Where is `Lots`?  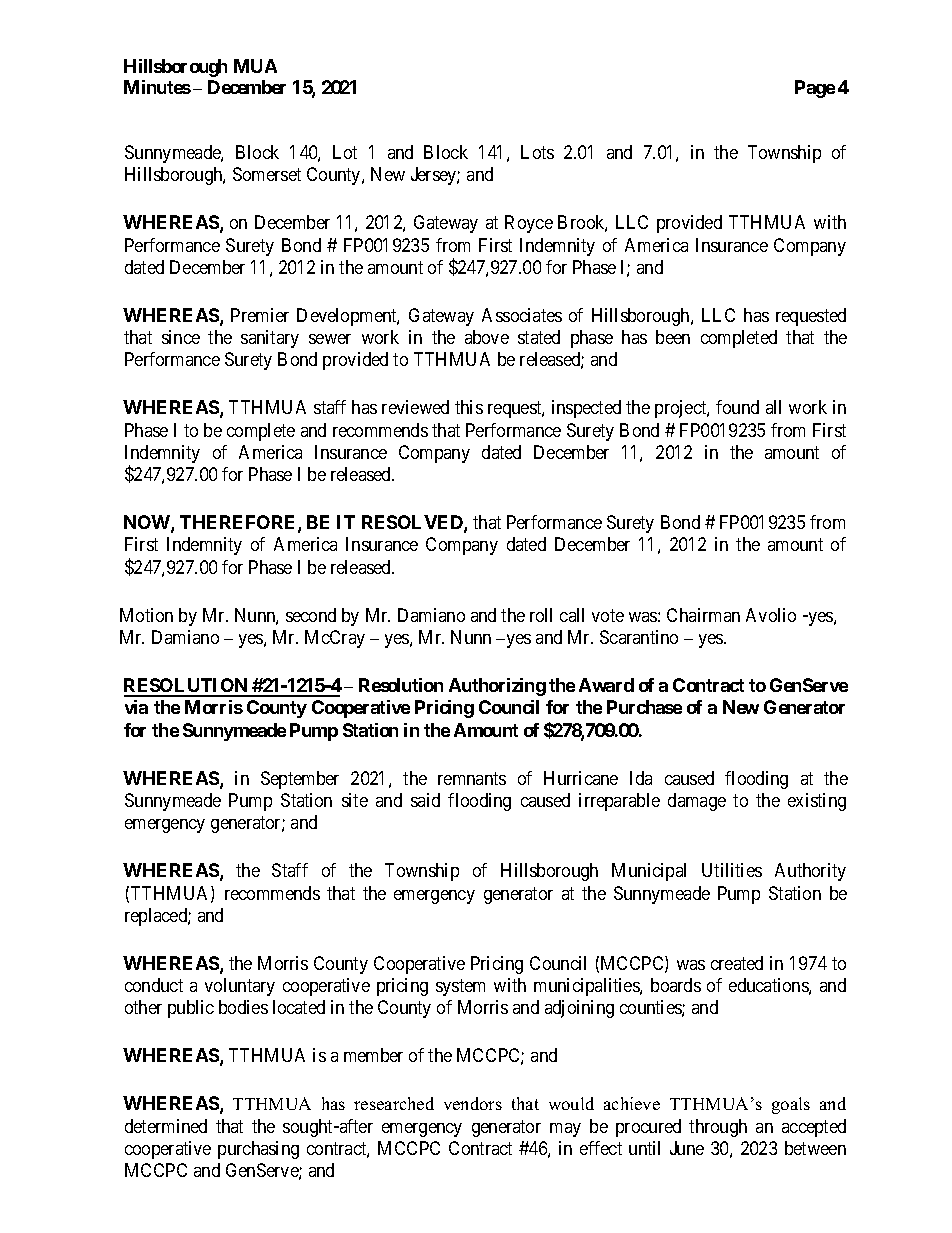 Lots is located at coordinates (537, 152).
